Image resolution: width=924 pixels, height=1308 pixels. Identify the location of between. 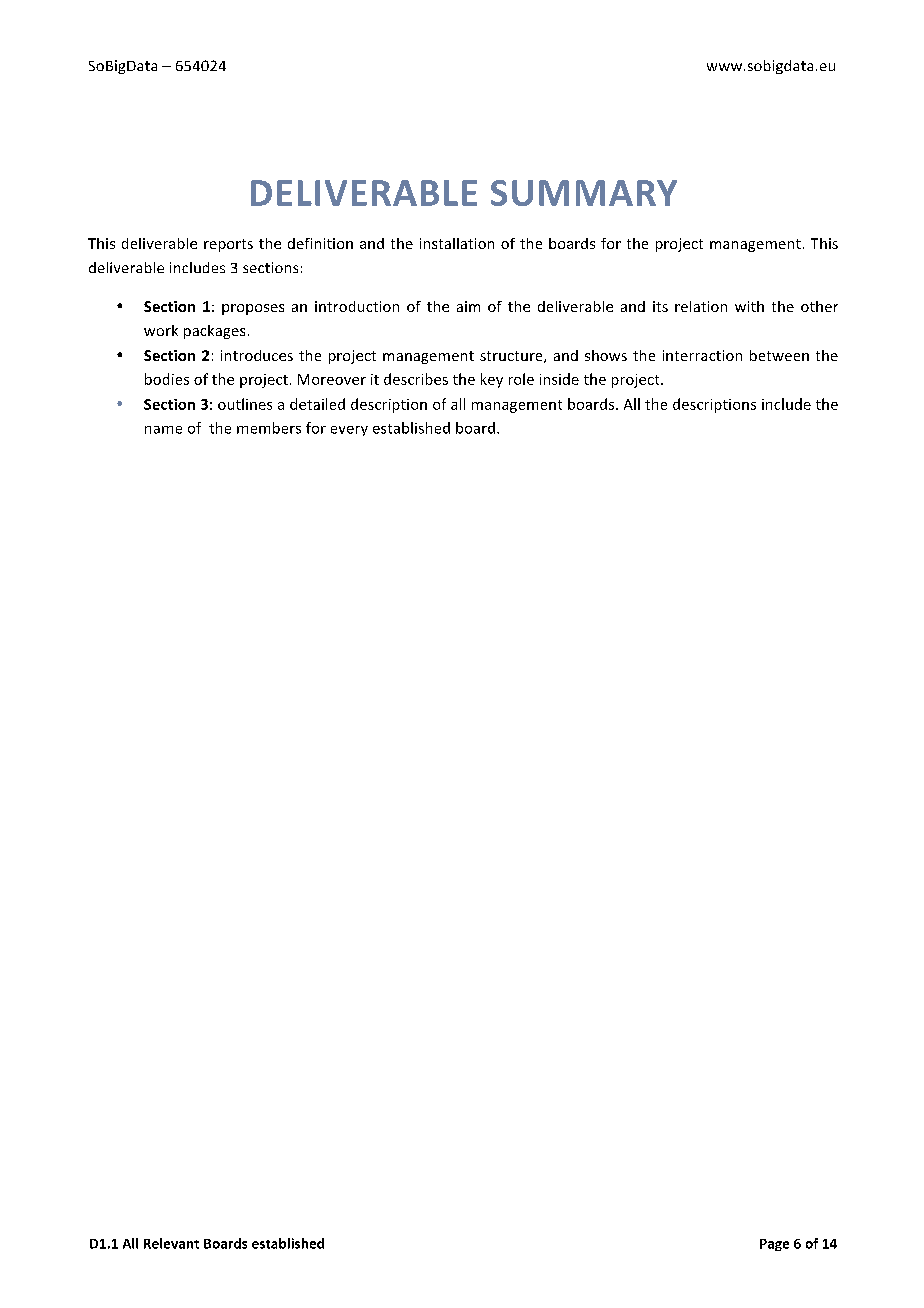
(779, 355).
